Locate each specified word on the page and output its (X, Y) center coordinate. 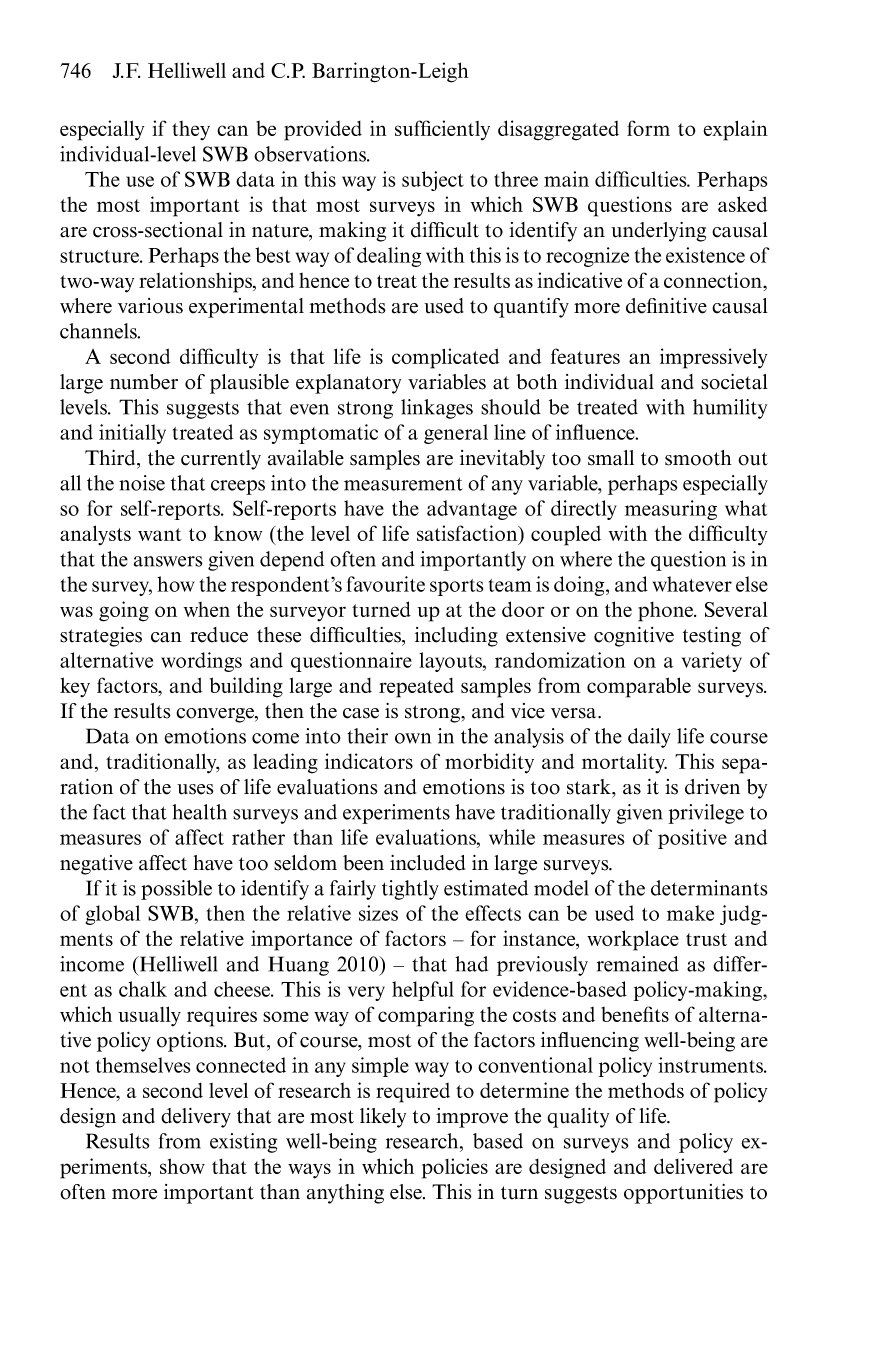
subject (433, 181)
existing (243, 1143)
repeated (416, 688)
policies (455, 1168)
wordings (201, 662)
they (191, 130)
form (648, 128)
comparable (639, 687)
